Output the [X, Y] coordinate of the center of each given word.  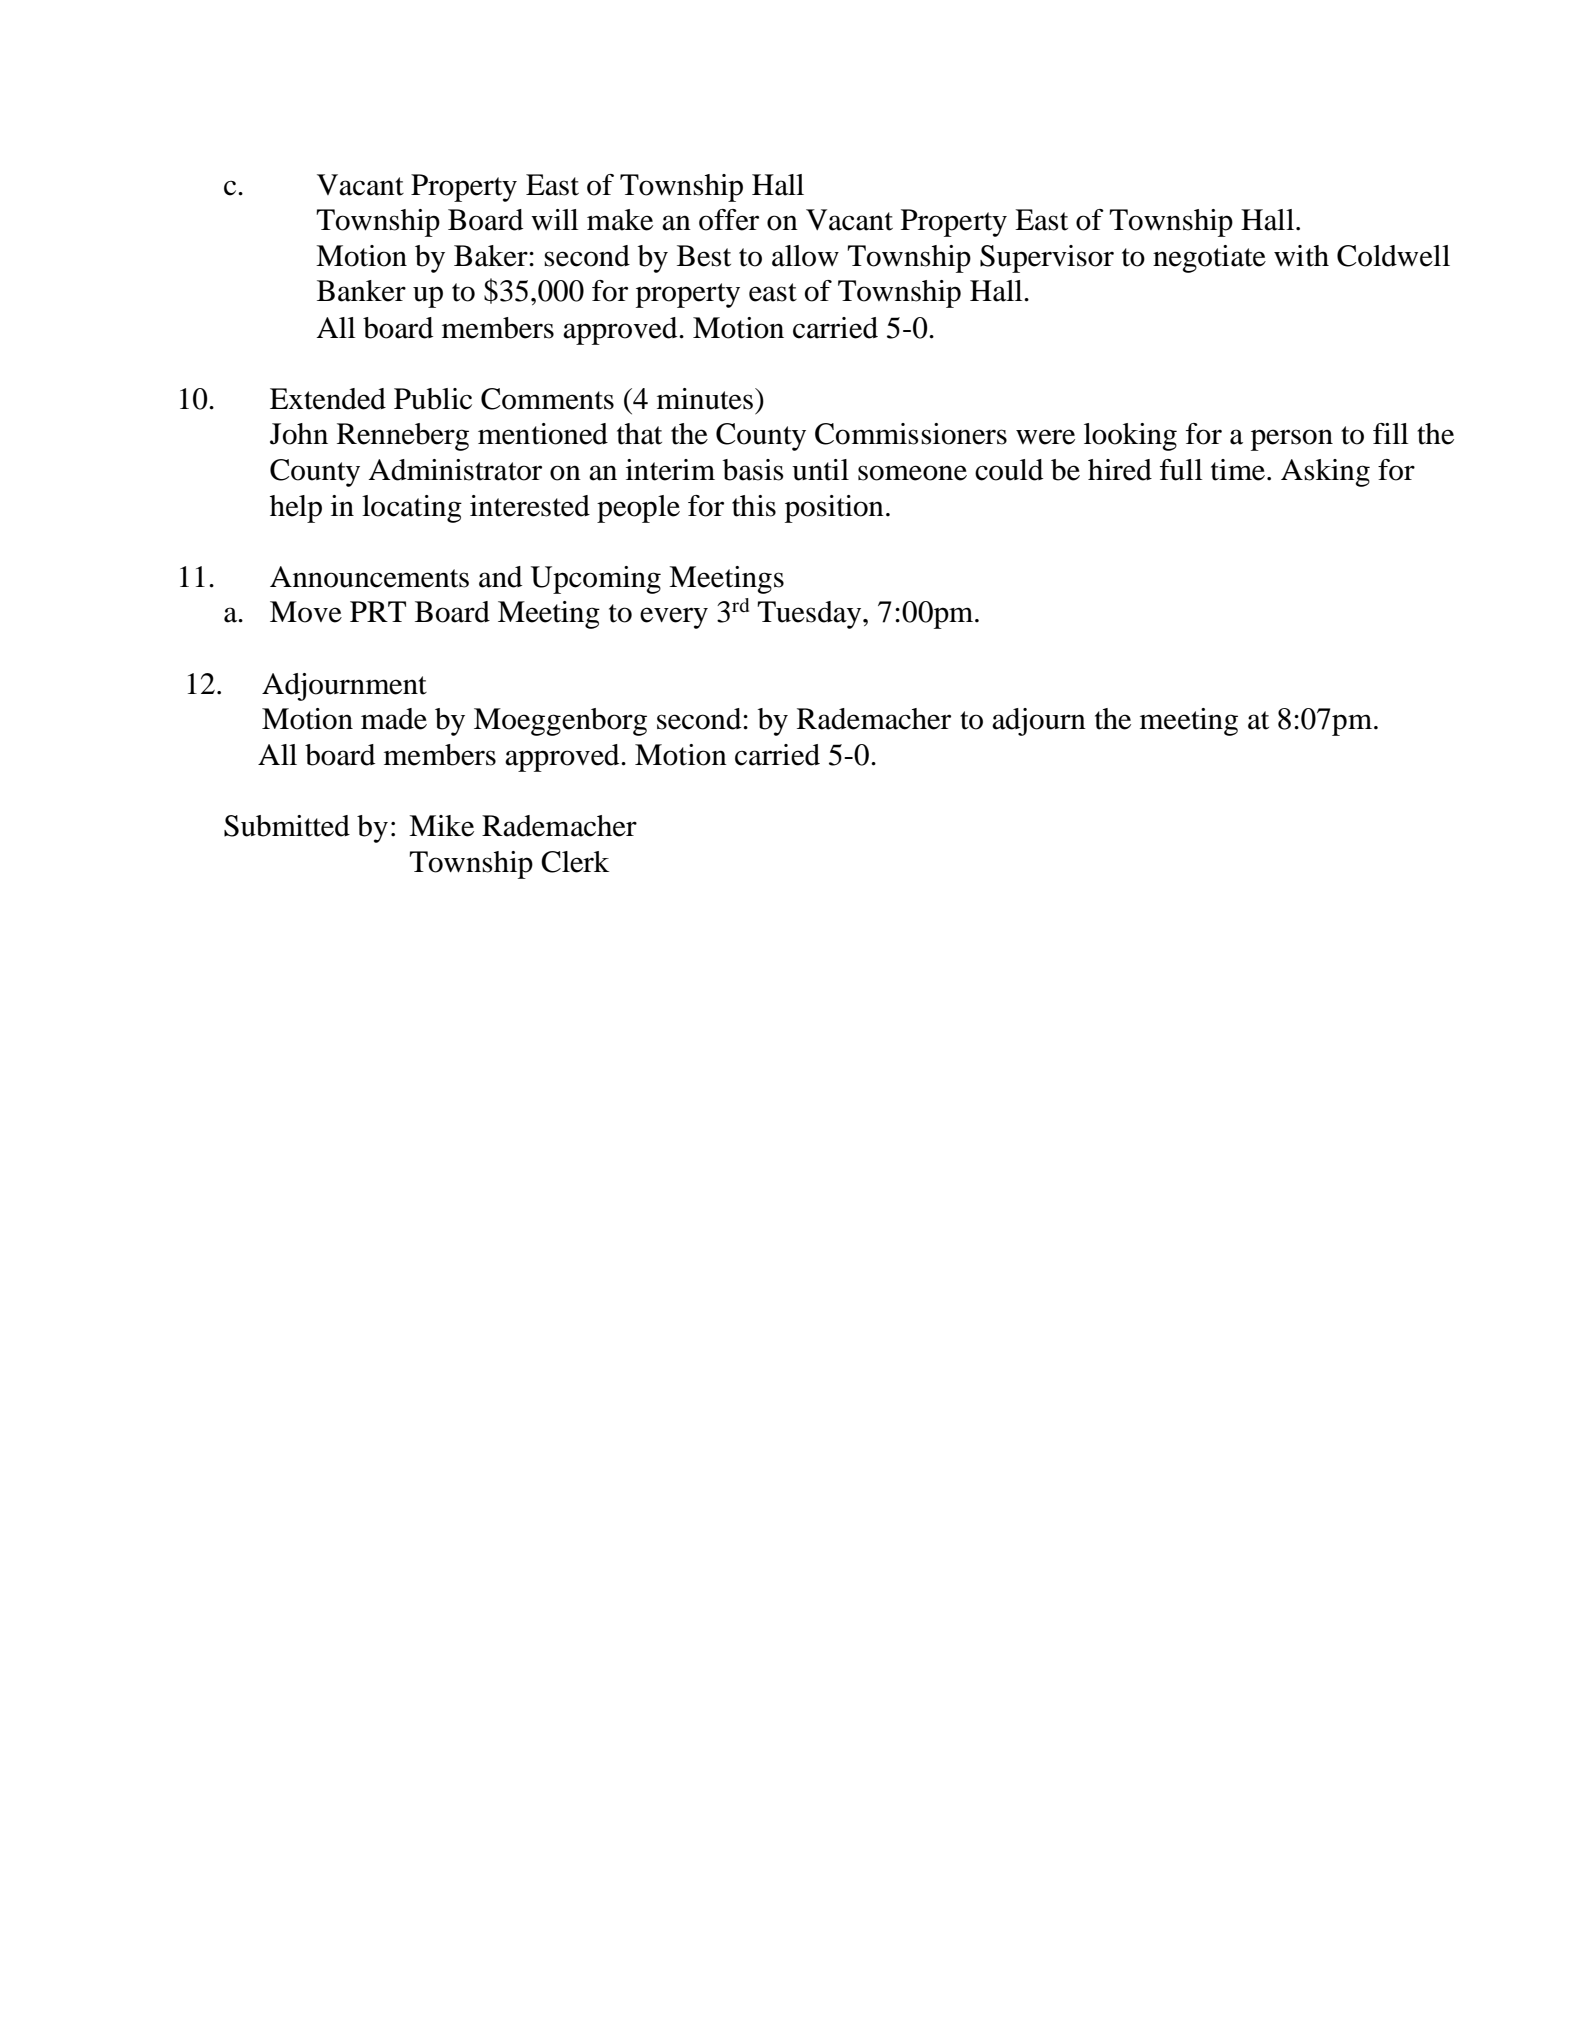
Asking [1325, 473]
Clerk [575, 862]
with [1301, 256]
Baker [492, 256]
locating [412, 509]
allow [805, 256]
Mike [441, 826]
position [834, 509]
